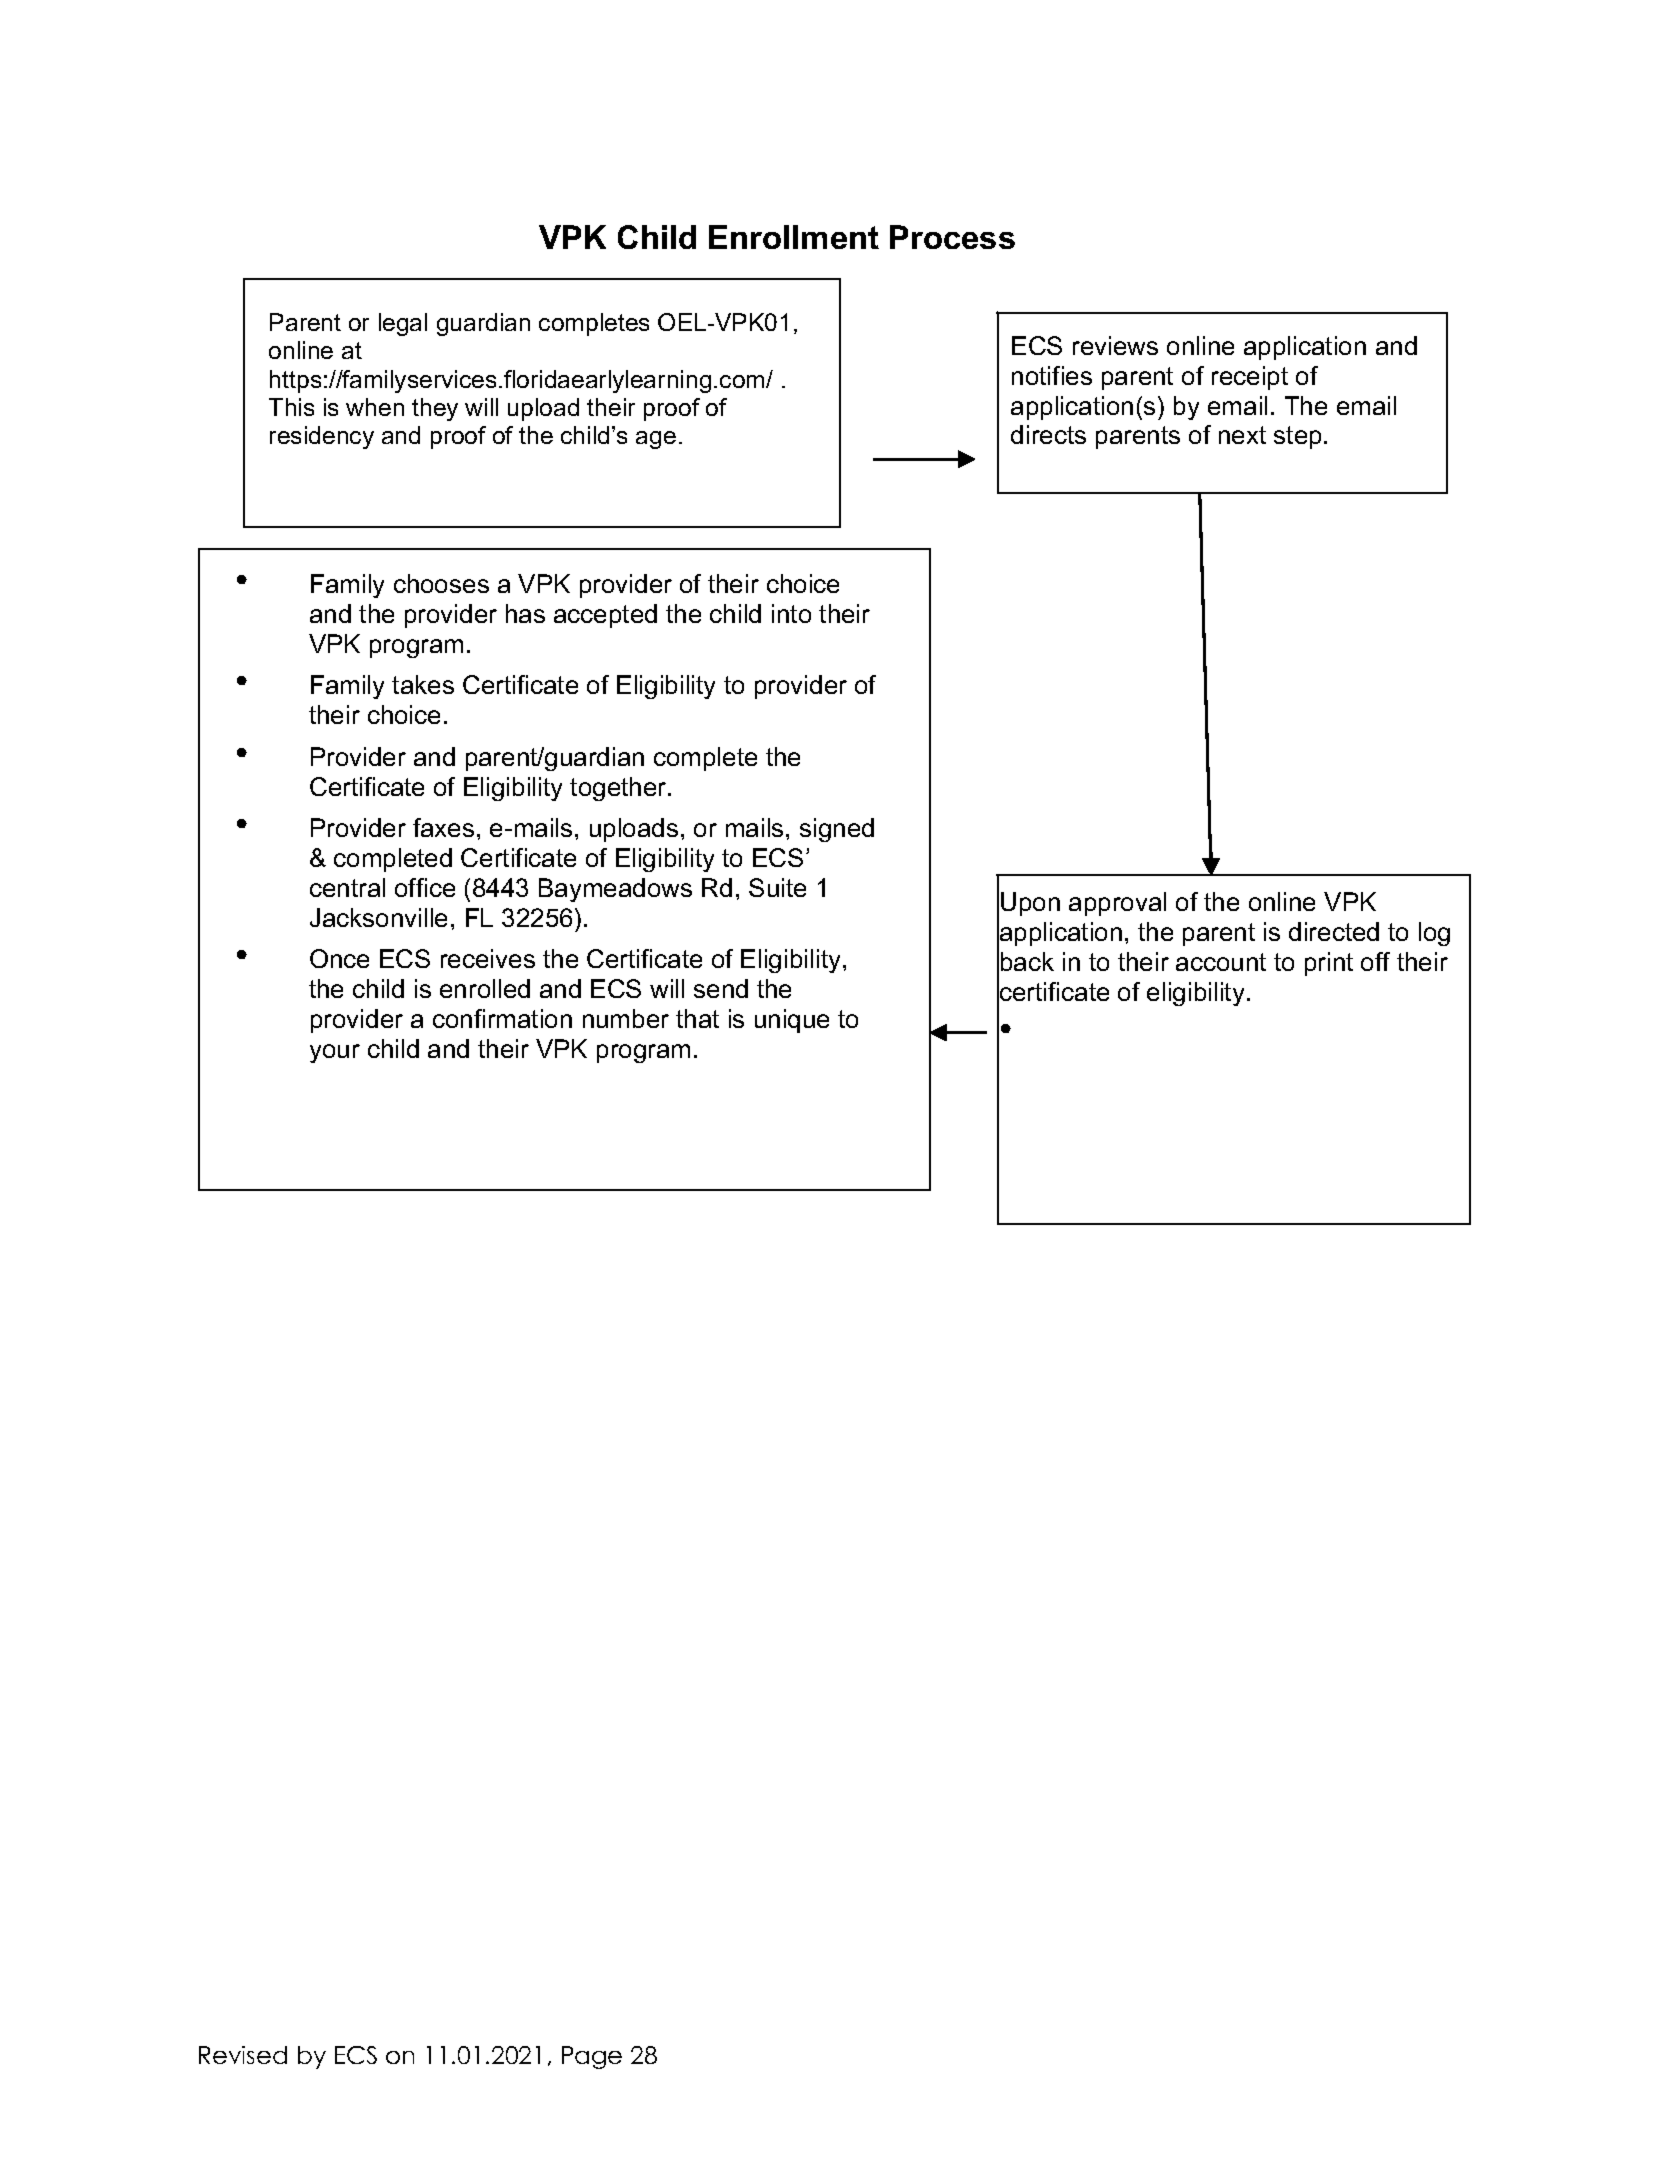  Describe the element at coordinates (1329, 964) in the screenshot. I see `print` at that location.
